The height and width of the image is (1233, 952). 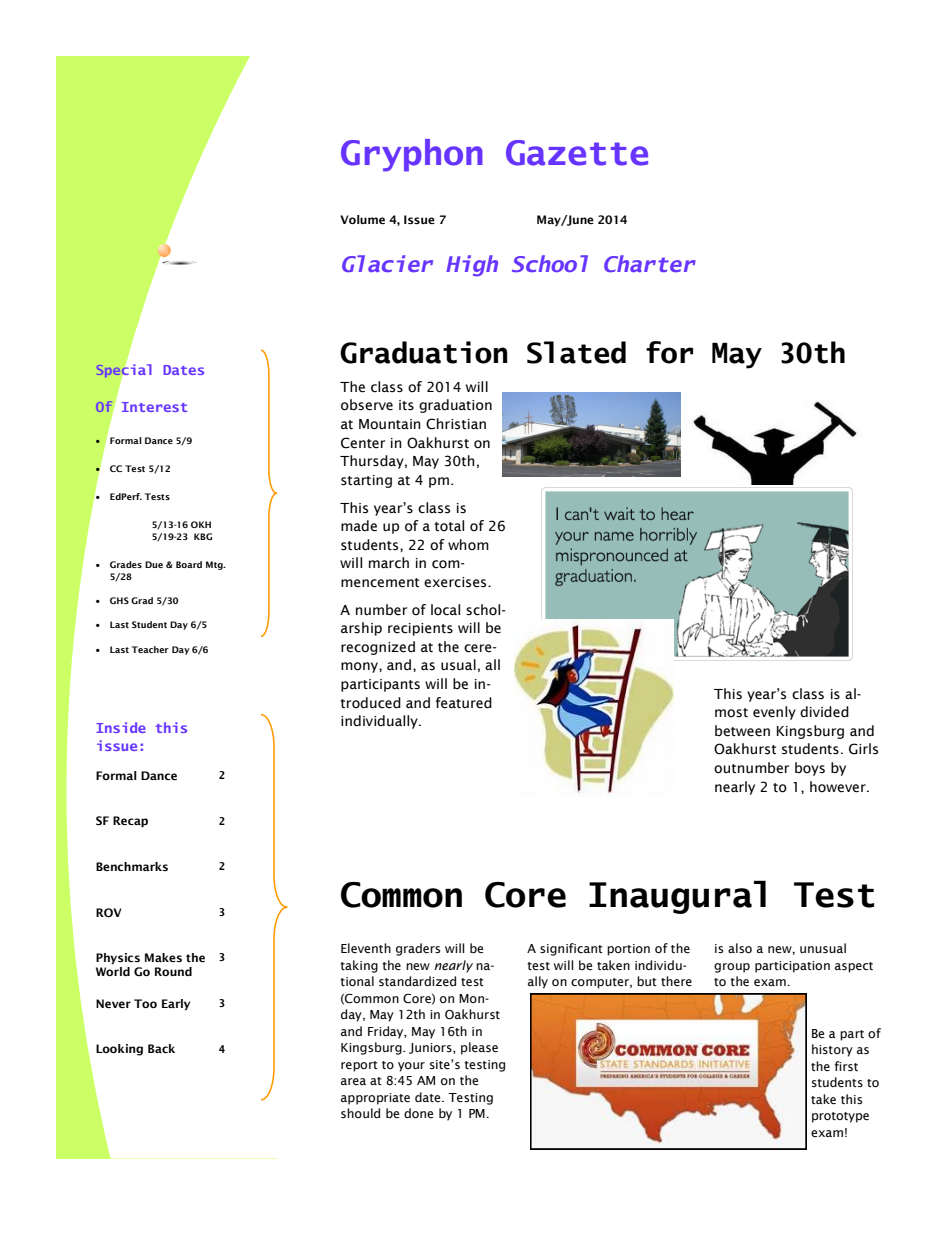 What do you see at coordinates (150, 649) in the image?
I see `Teacher` at bounding box center [150, 649].
